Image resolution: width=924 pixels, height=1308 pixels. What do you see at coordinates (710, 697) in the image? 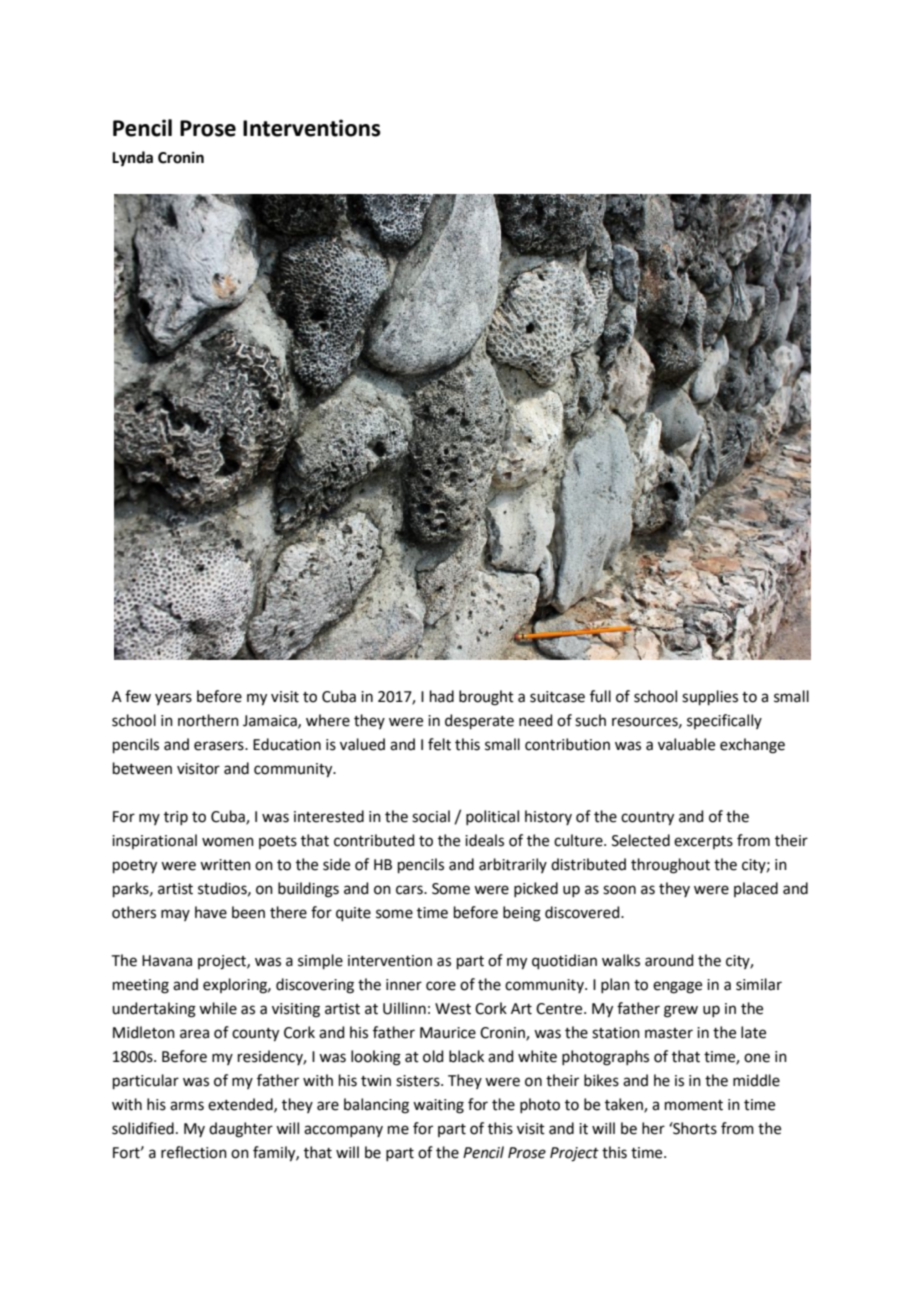
I see `supplies` at bounding box center [710, 697].
